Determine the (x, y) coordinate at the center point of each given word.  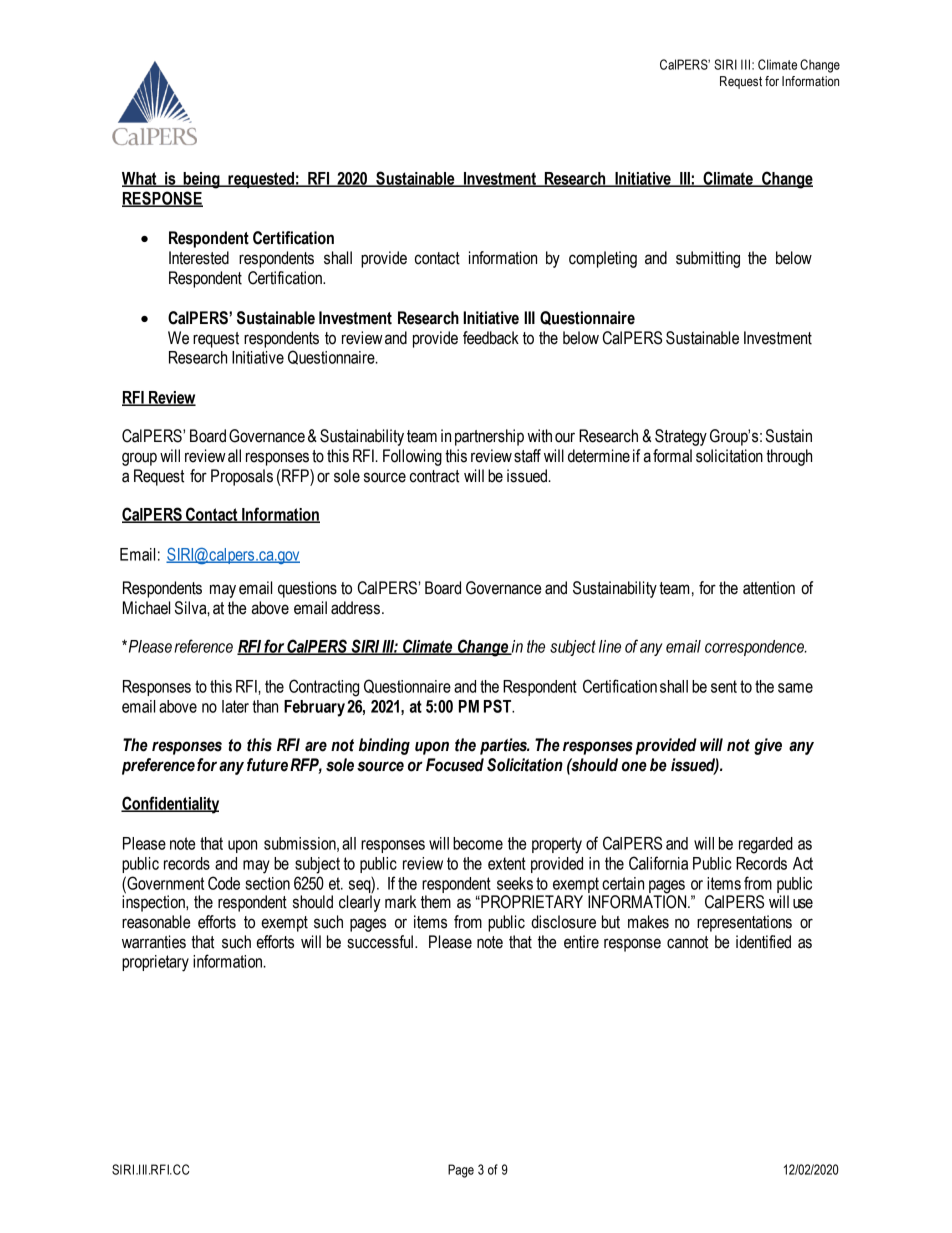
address (355, 608)
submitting (708, 259)
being (201, 180)
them (436, 902)
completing (603, 259)
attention (769, 588)
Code (224, 883)
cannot (687, 942)
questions (307, 589)
